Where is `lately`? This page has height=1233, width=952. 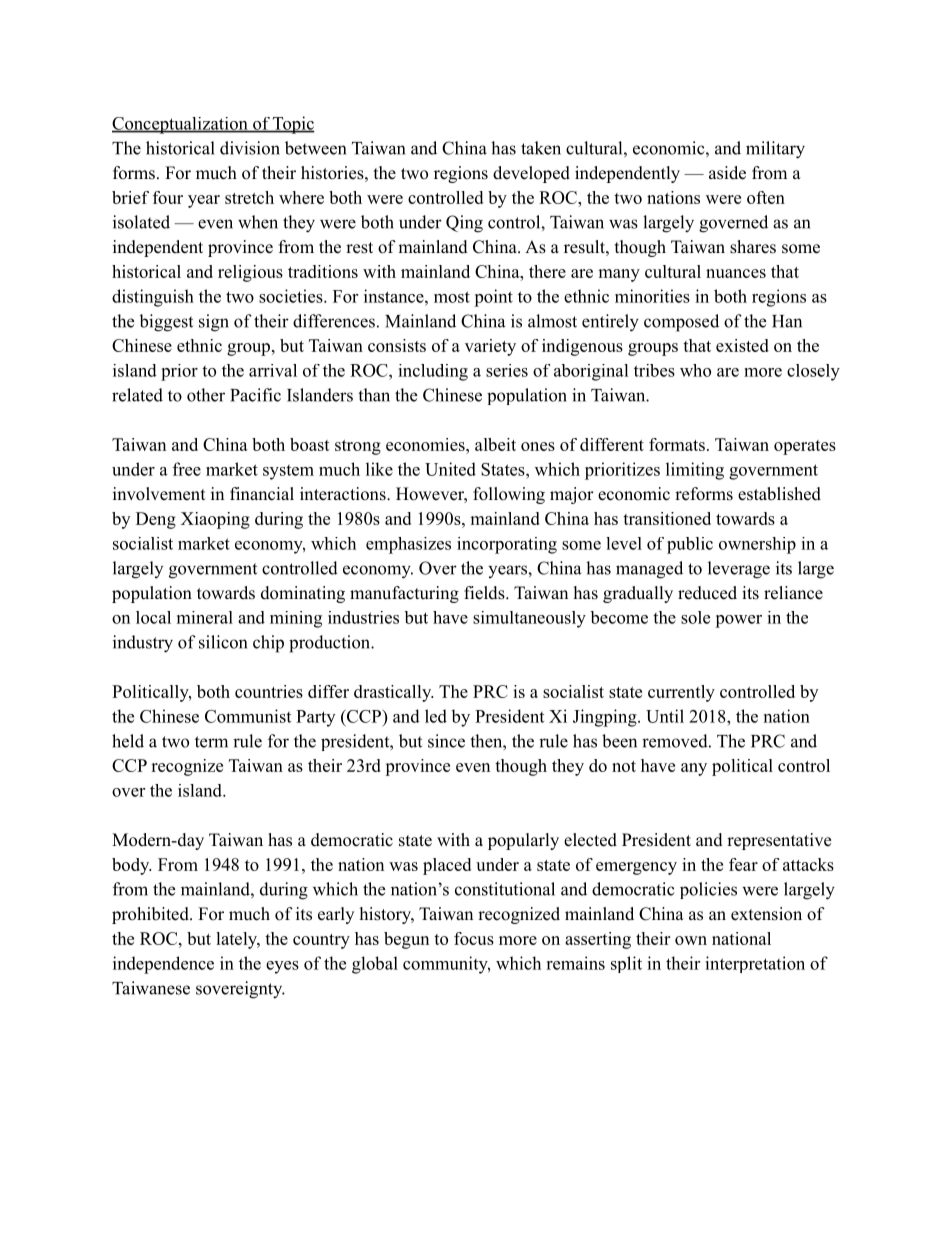 lately is located at coordinates (237, 940).
